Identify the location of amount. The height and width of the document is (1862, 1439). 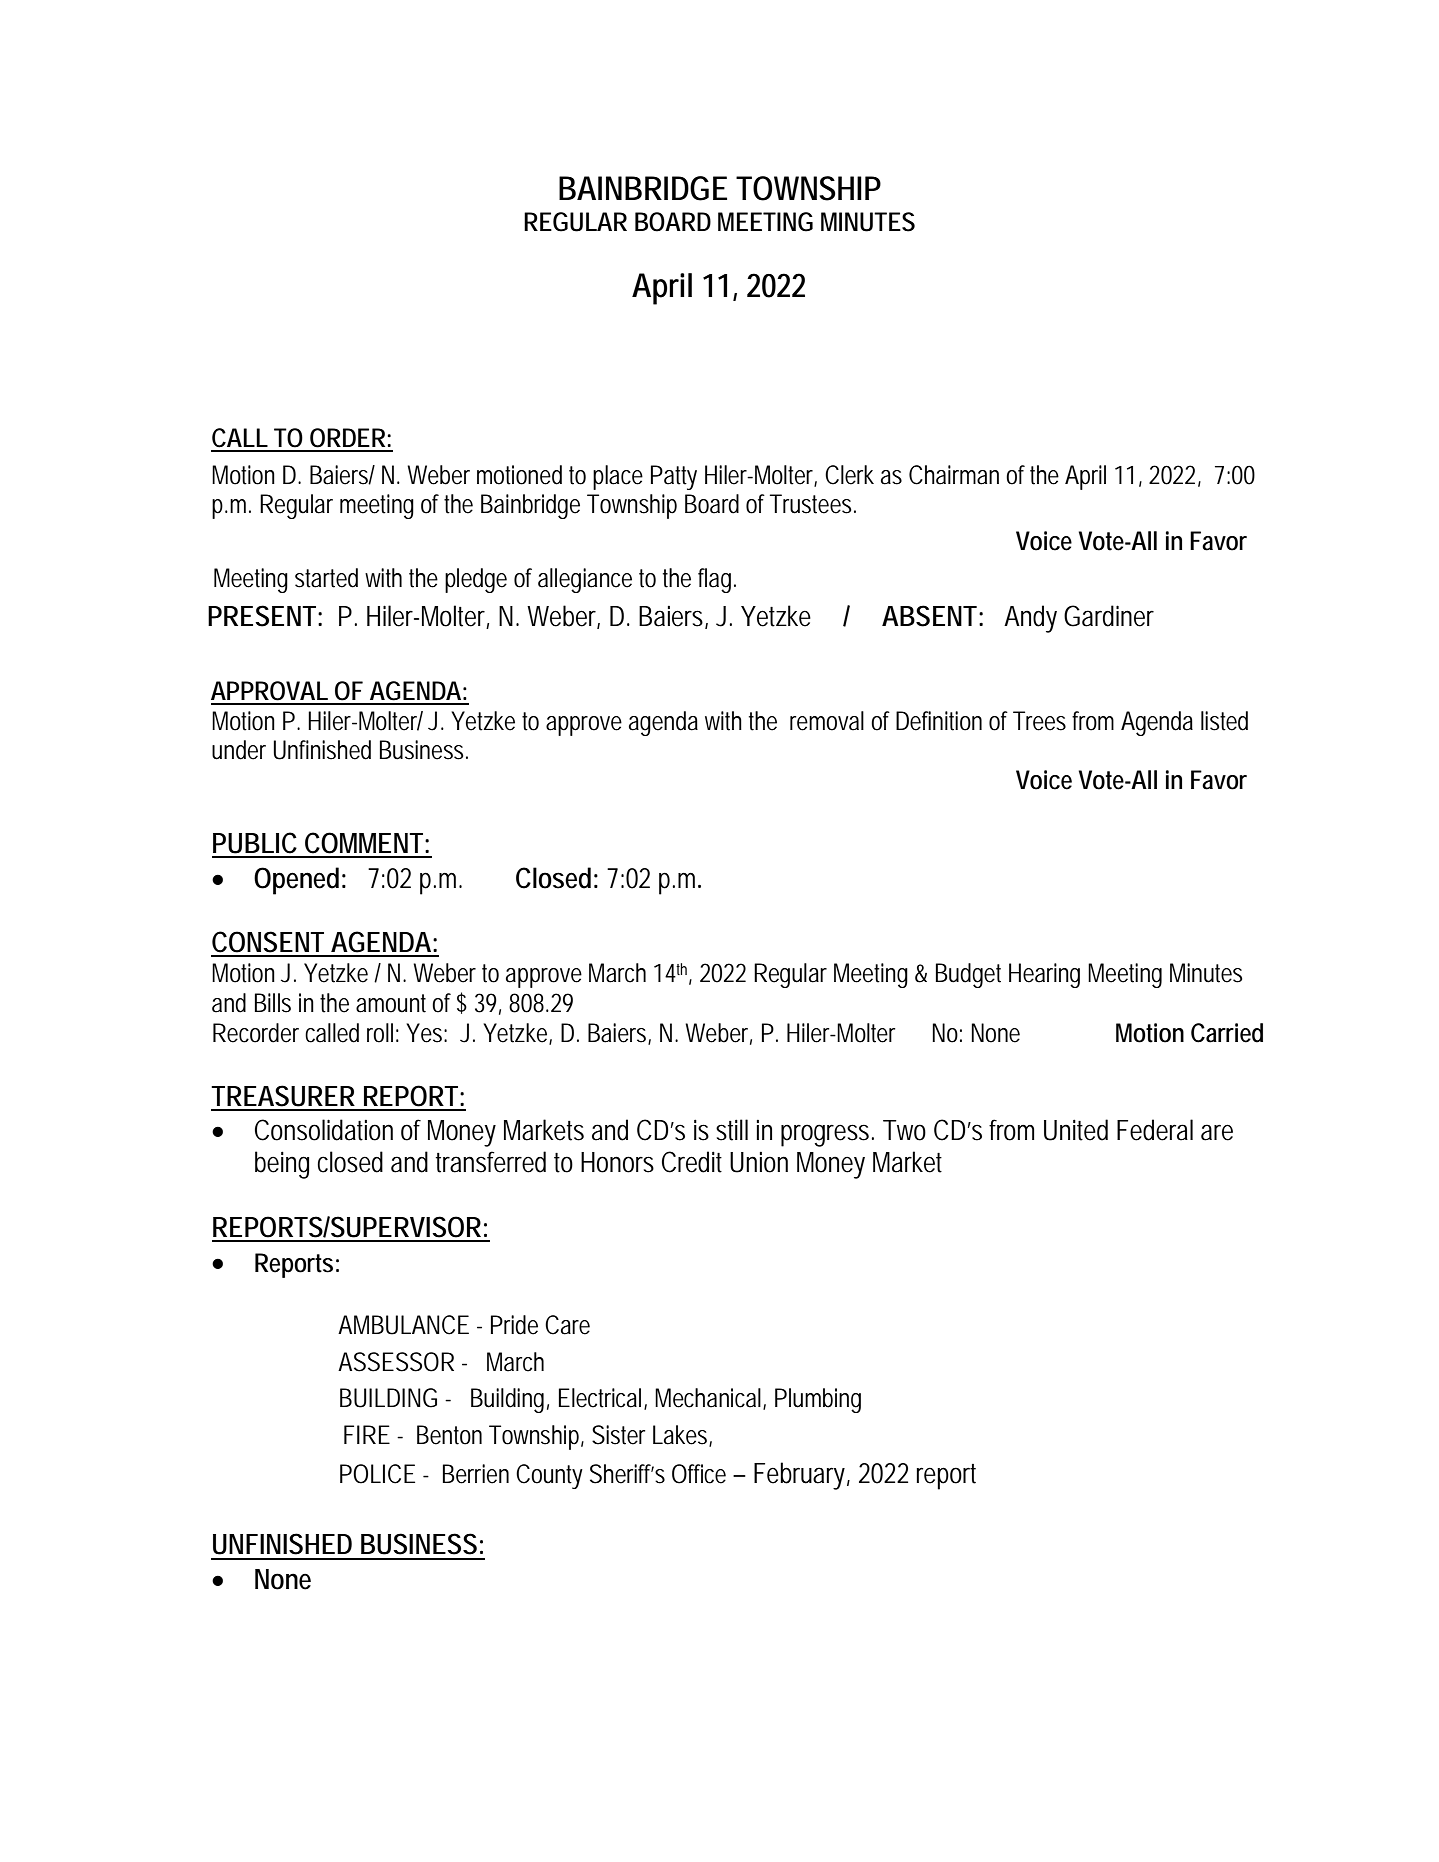
(391, 1003).
